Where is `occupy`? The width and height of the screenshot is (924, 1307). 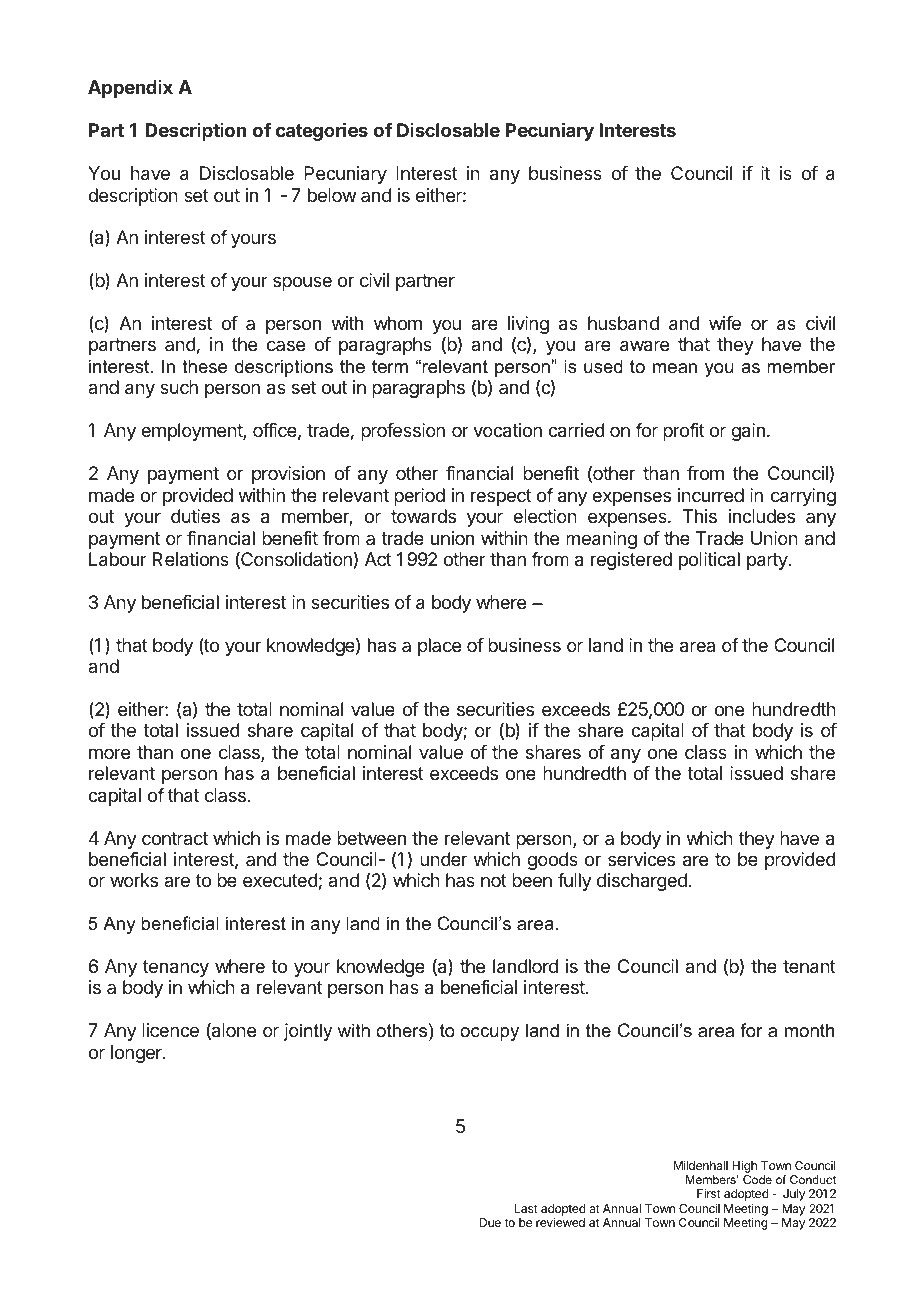
occupy is located at coordinates (489, 1034).
